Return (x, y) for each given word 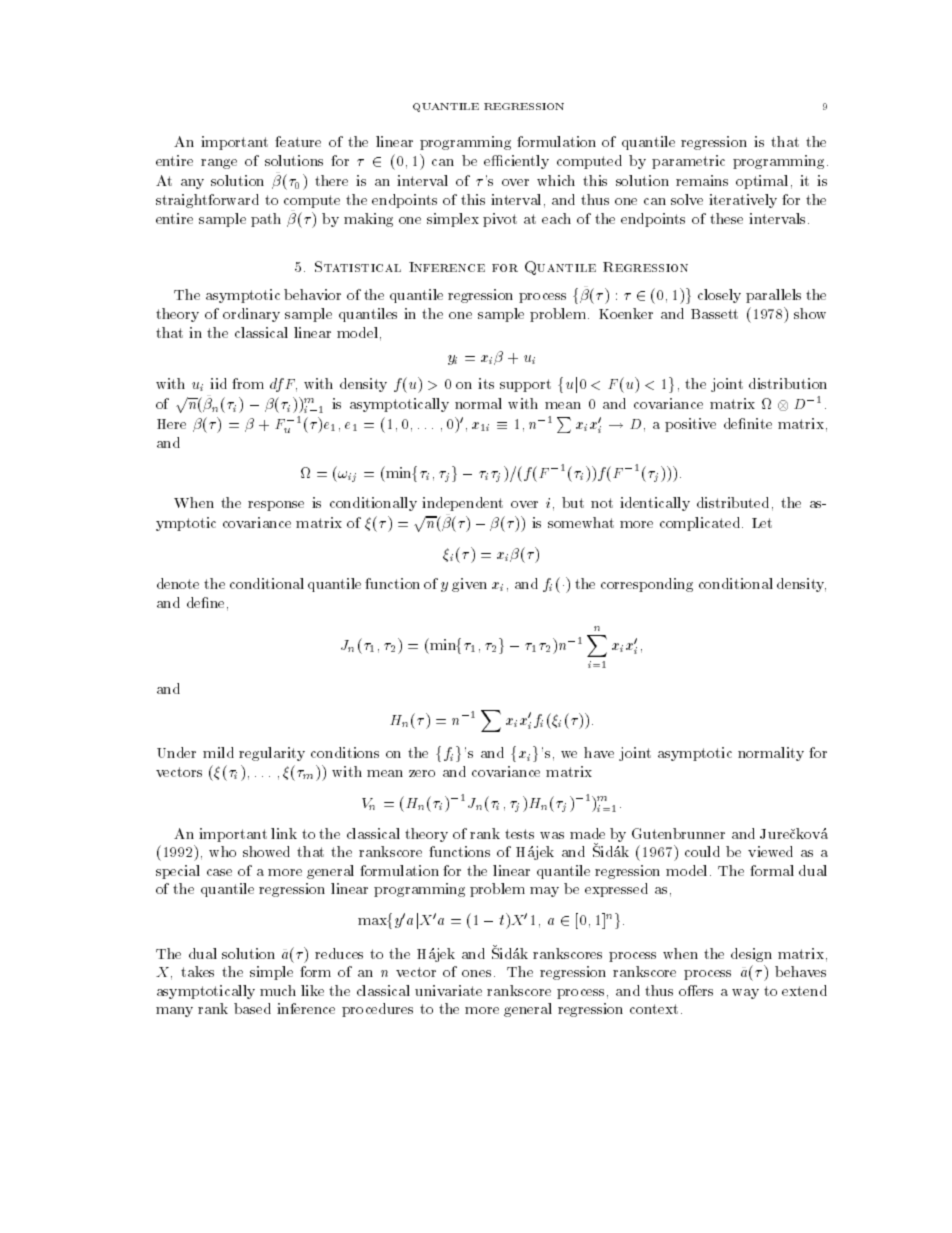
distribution (788, 383)
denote (178, 583)
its (486, 383)
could (702, 851)
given (469, 585)
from (248, 383)
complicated (700, 524)
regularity (272, 754)
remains (702, 180)
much (278, 990)
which (556, 180)
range (219, 164)
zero (422, 773)
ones (476, 973)
